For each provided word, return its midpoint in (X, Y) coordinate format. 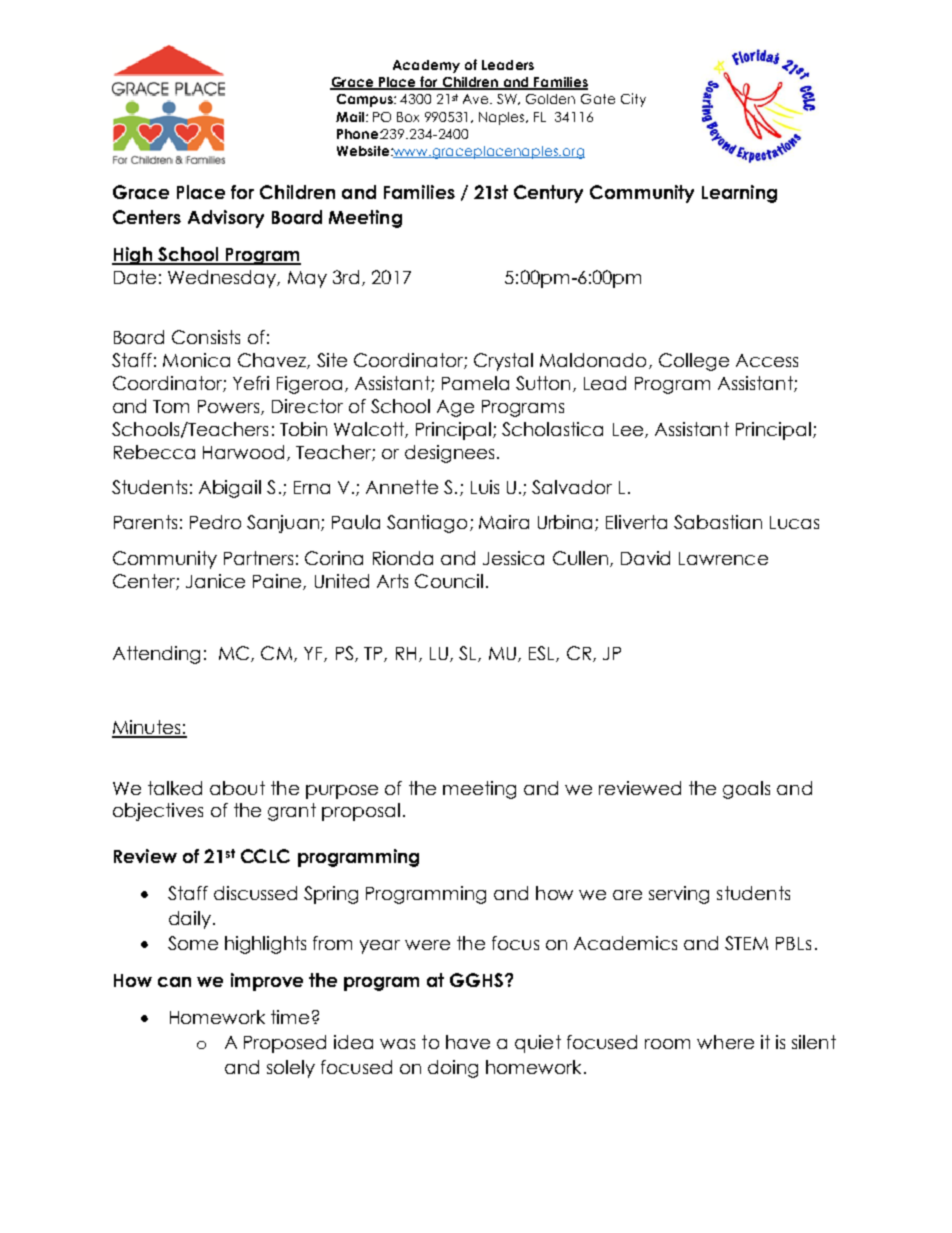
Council (449, 581)
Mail (351, 117)
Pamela (475, 383)
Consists (206, 337)
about (237, 788)
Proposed (285, 1044)
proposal (361, 812)
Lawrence (723, 558)
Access (767, 360)
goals (746, 790)
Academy (426, 66)
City (633, 100)
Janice (215, 581)
